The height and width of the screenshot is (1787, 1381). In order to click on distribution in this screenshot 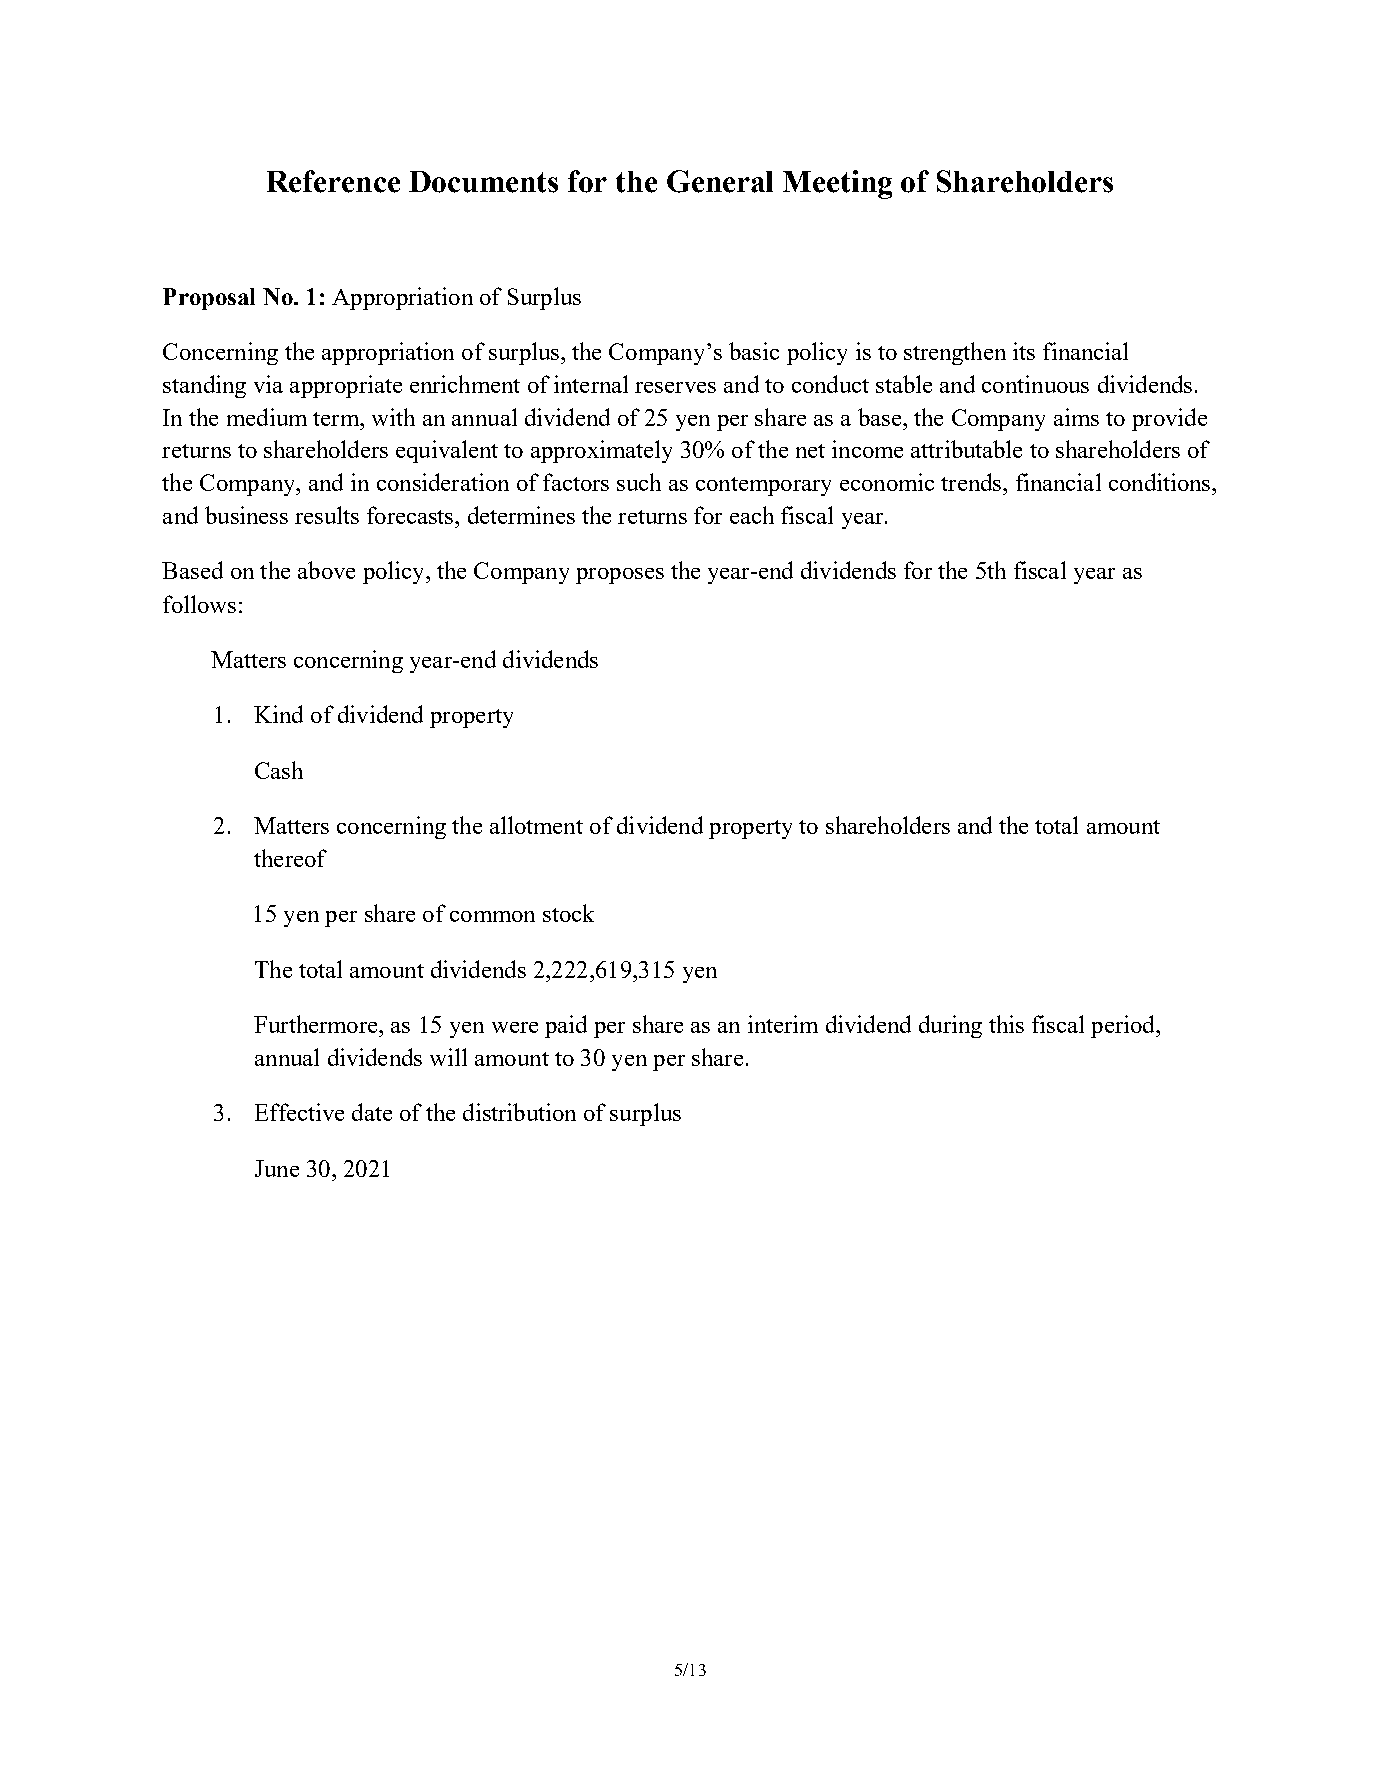, I will do `click(519, 1112)`.
